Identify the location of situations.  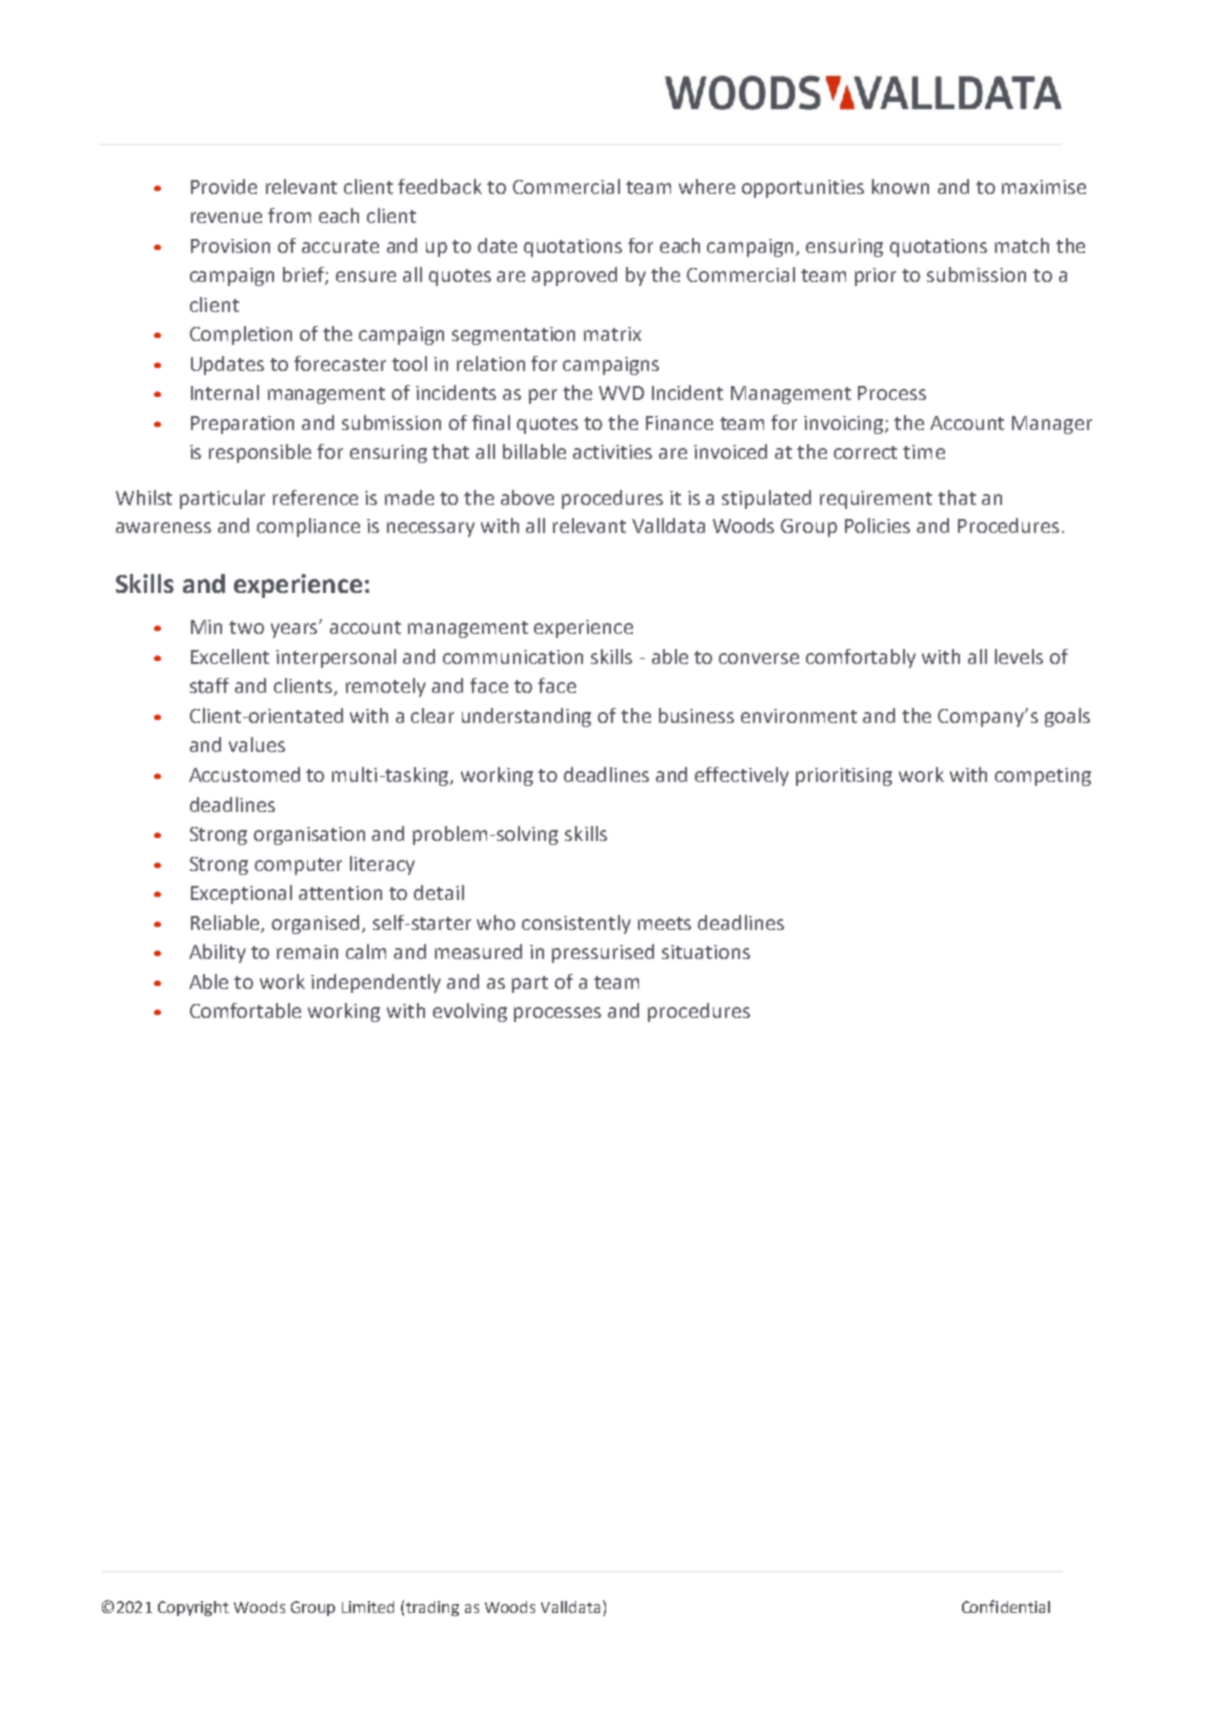
(706, 952).
